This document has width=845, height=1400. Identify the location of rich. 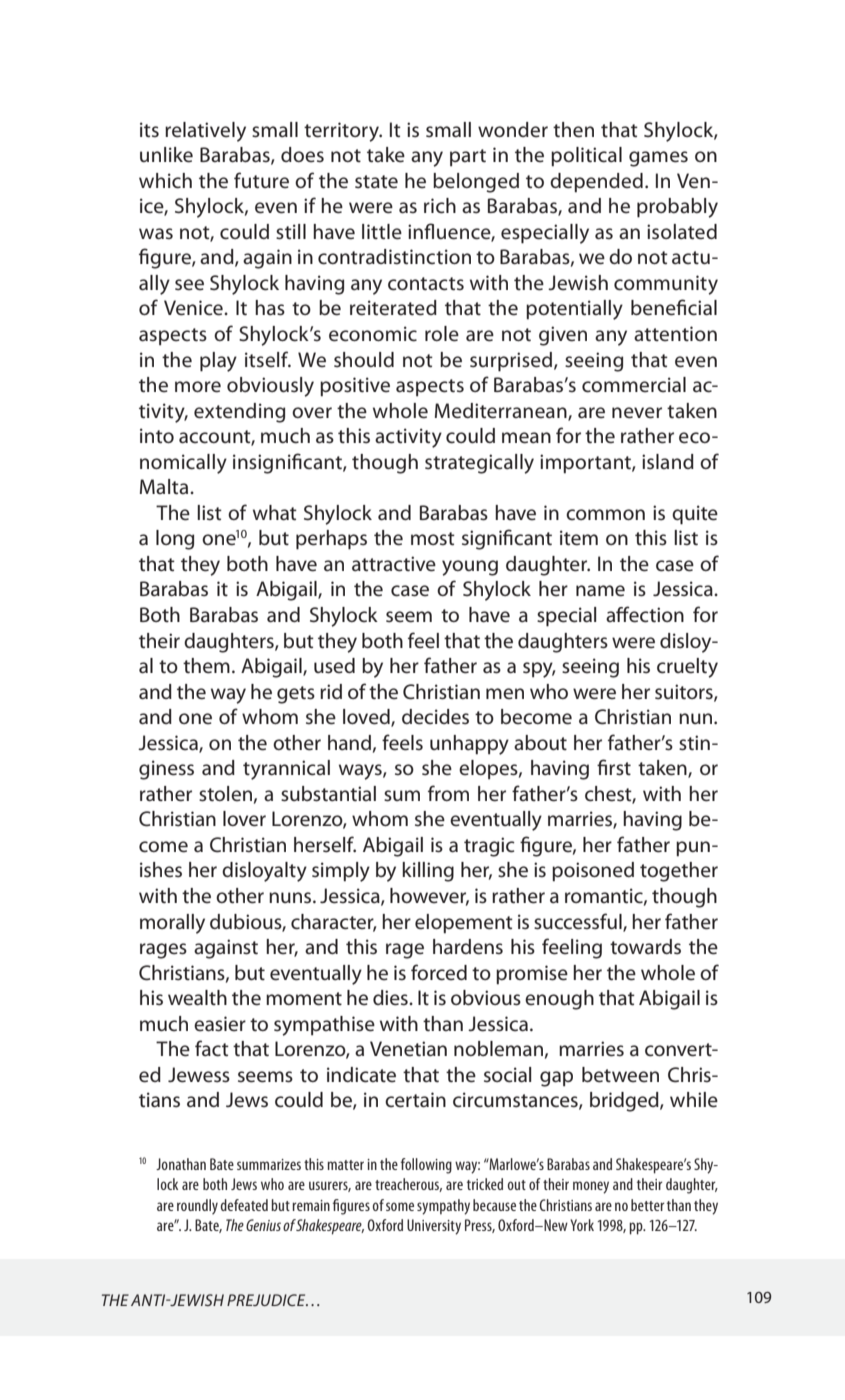
(440, 206).
